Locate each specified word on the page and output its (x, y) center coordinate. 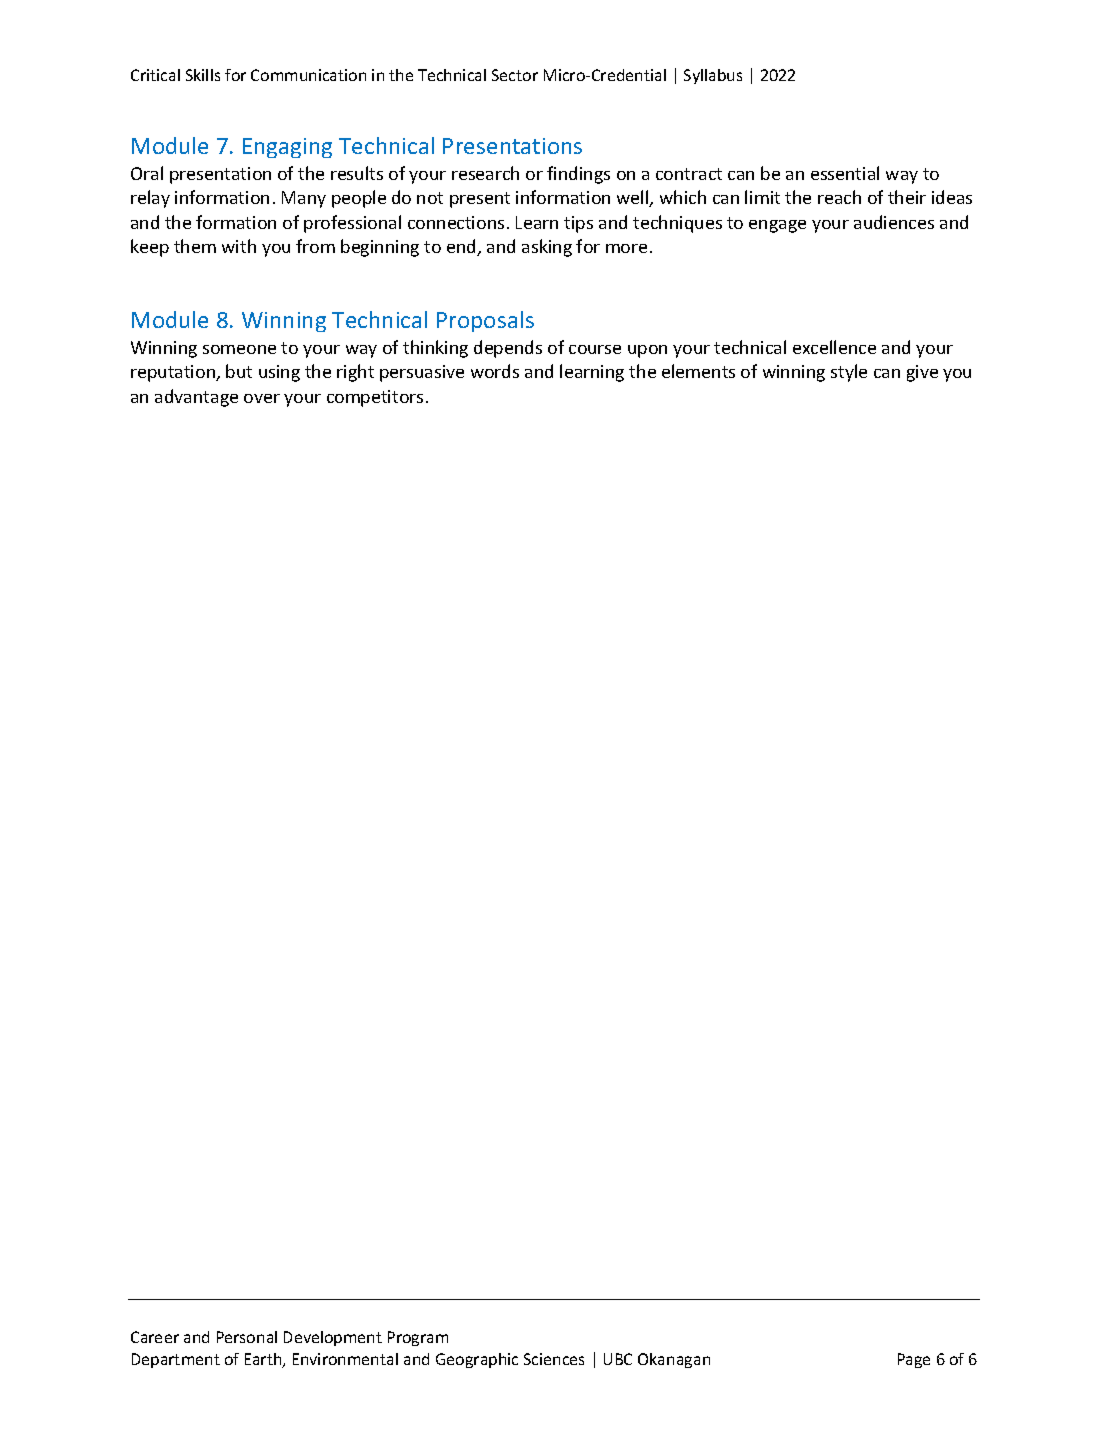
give (922, 373)
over (262, 398)
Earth (264, 1360)
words (495, 371)
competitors (375, 398)
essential (845, 173)
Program (418, 1338)
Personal (247, 1337)
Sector (515, 75)
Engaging (287, 148)
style (849, 373)
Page (914, 1360)
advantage (196, 398)
